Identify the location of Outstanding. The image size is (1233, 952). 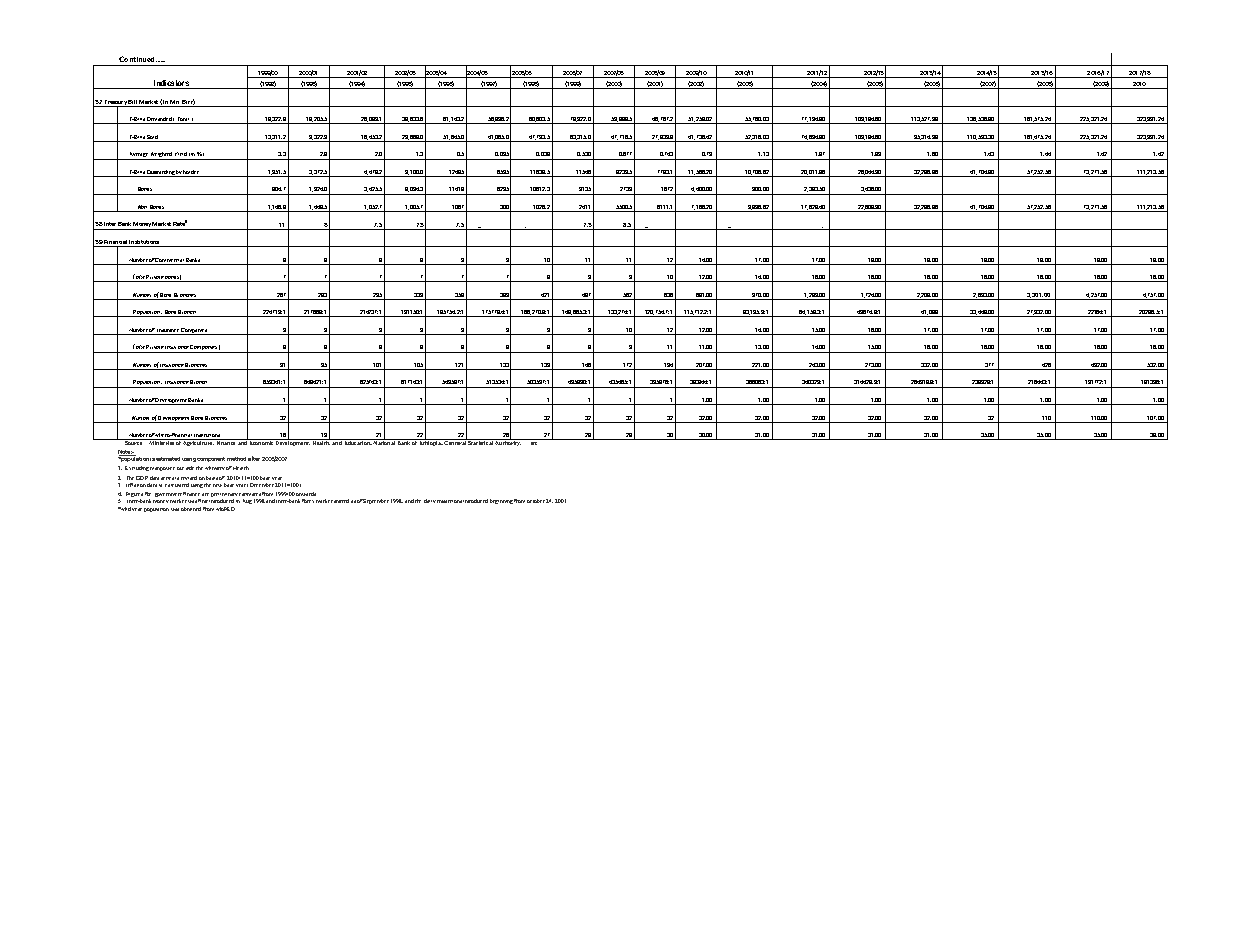
(161, 173).
